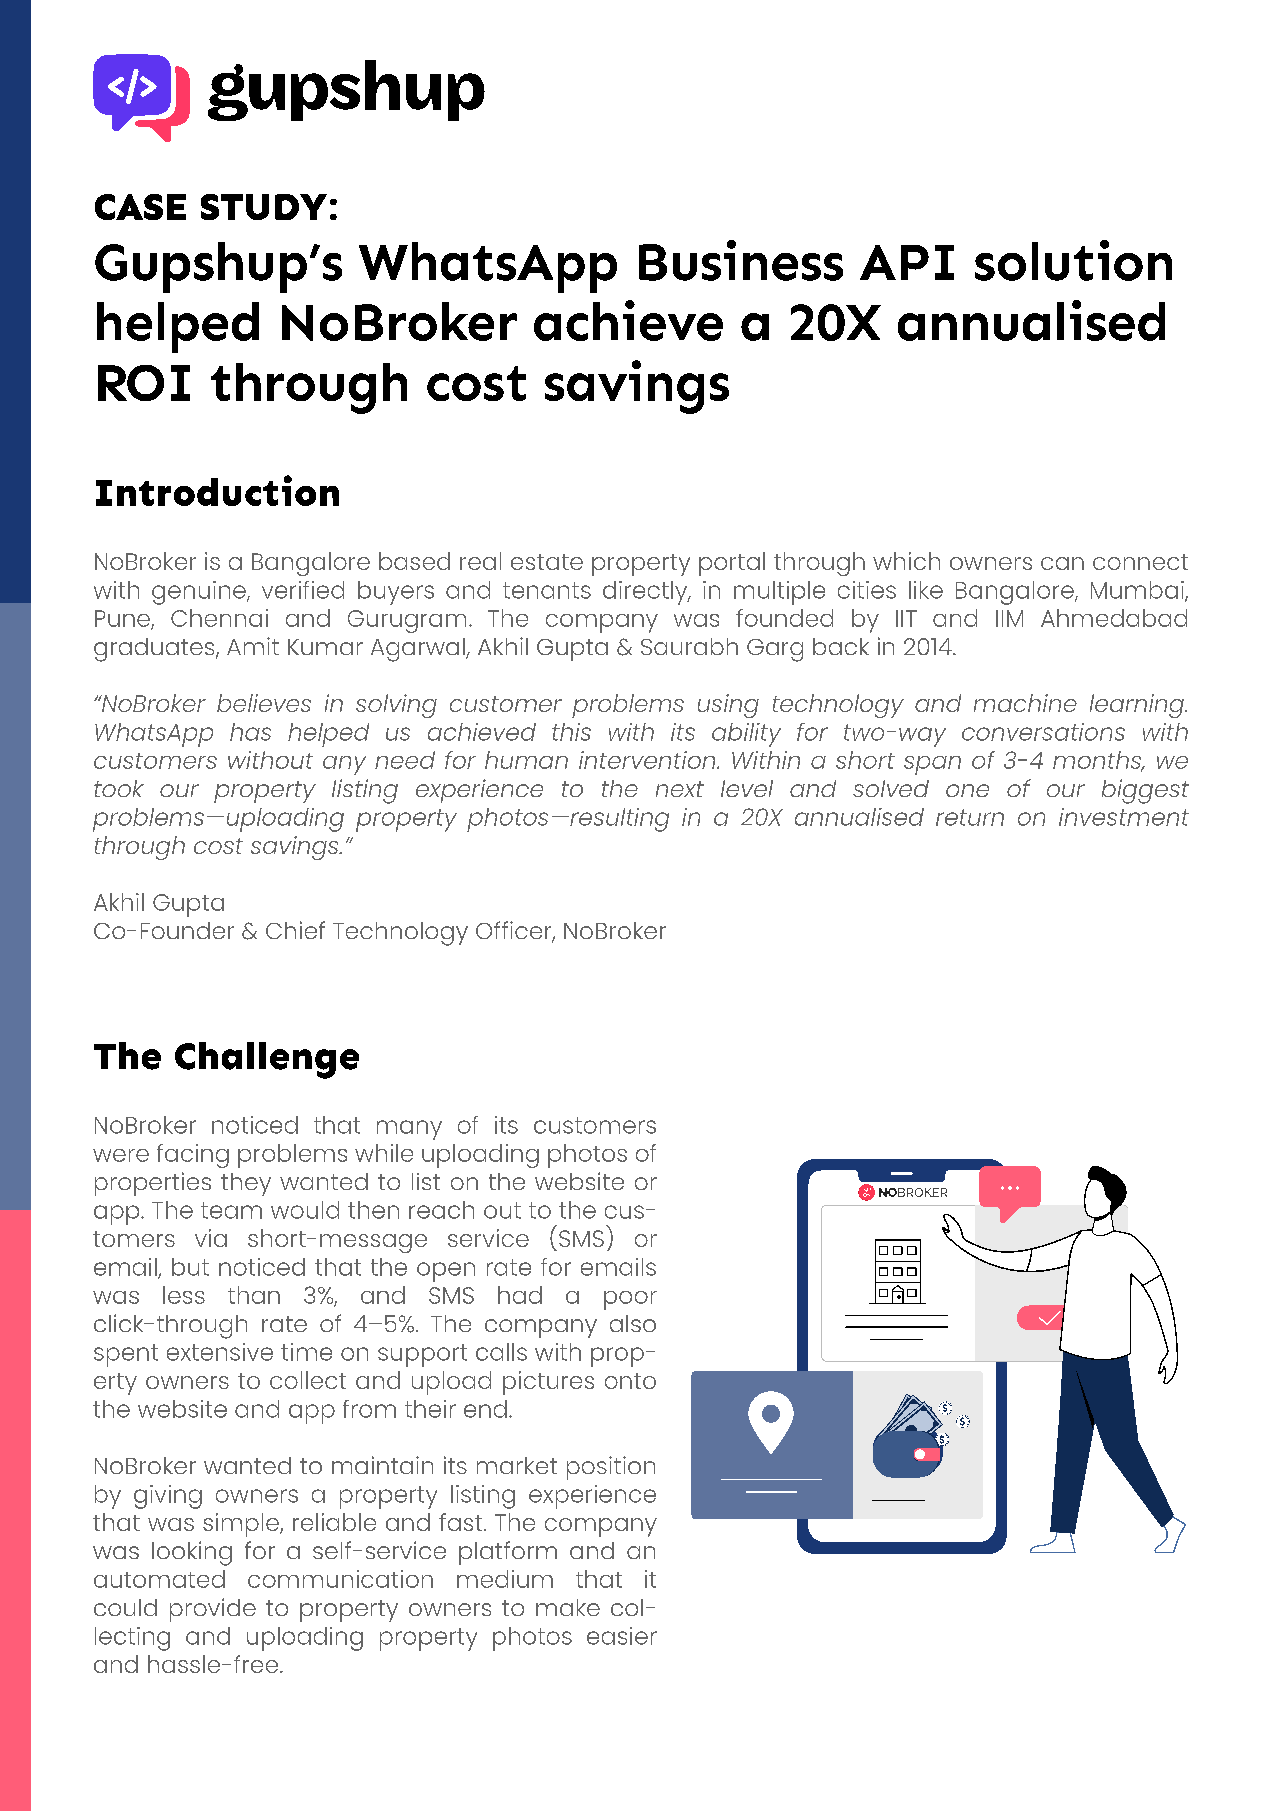  What do you see at coordinates (1062, 563) in the screenshot?
I see `can` at bounding box center [1062, 563].
